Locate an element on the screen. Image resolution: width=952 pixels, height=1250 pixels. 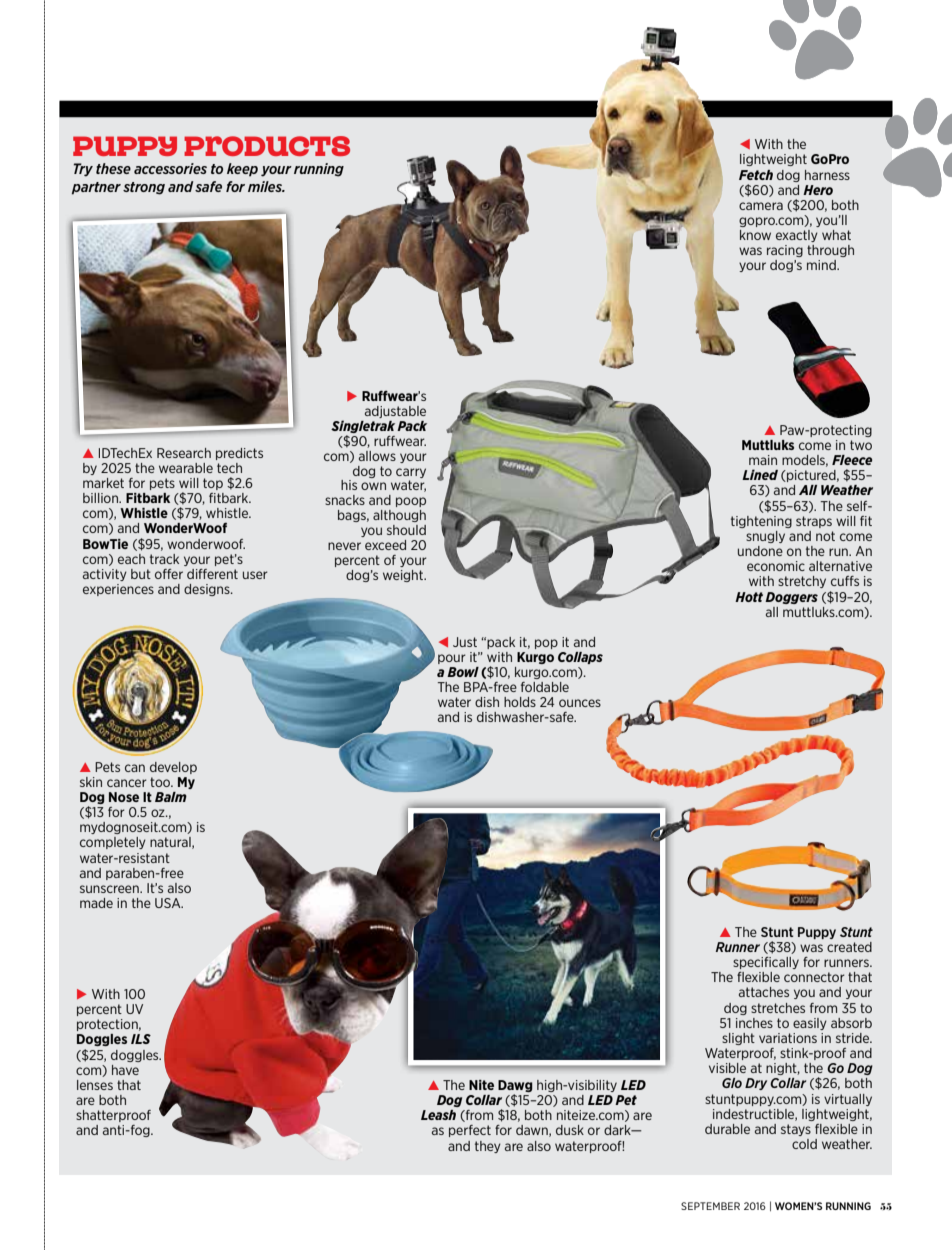
specifically is located at coordinates (766, 963).
